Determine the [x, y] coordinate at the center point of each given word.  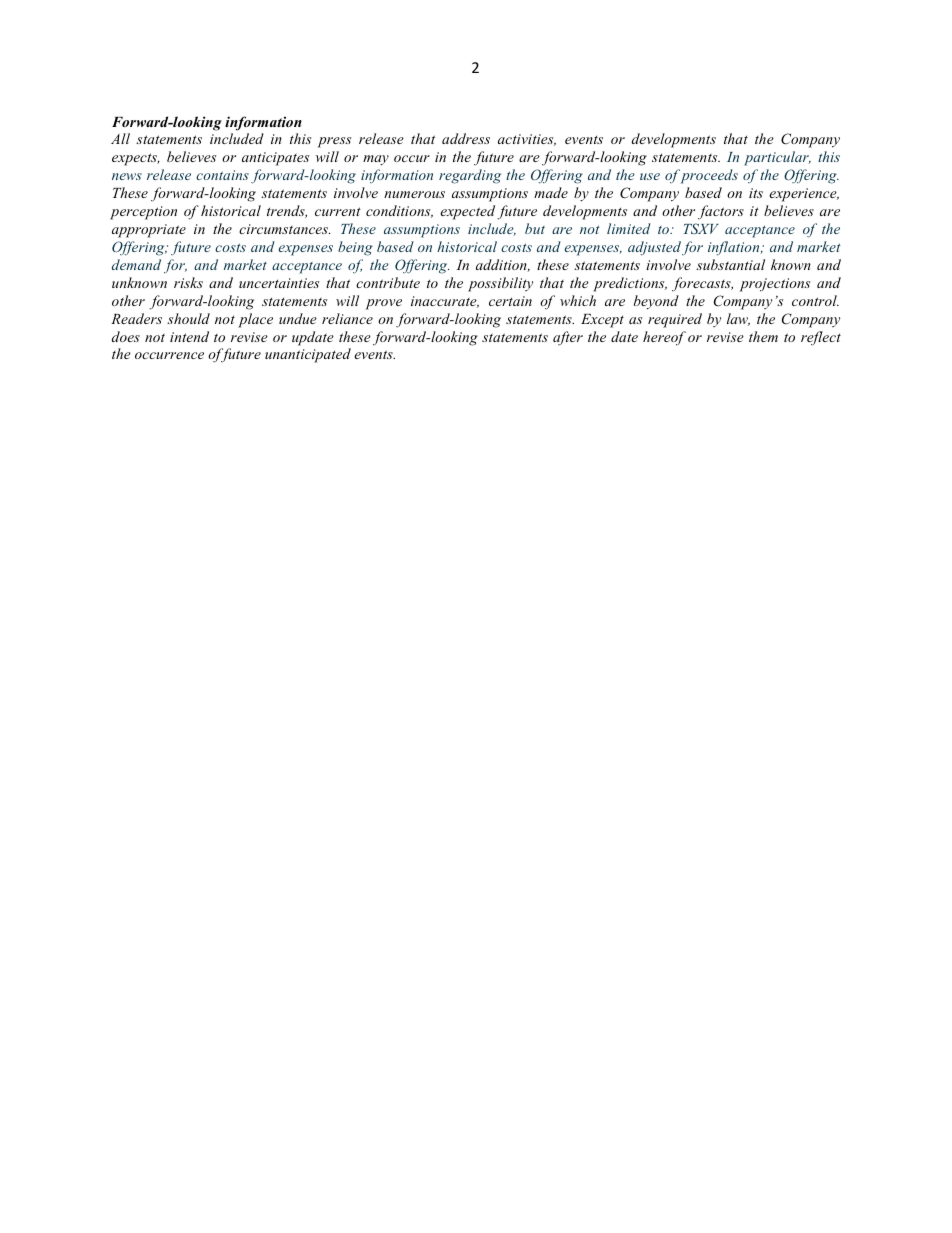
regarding [470, 176]
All [120, 138]
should [188, 318]
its [756, 193]
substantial [730, 264]
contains [222, 175]
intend [189, 336]
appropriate [149, 231]
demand [136, 264]
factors [721, 212]
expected [467, 212]
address [466, 138]
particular [777, 158]
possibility [500, 284]
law [738, 319]
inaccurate [445, 302]
